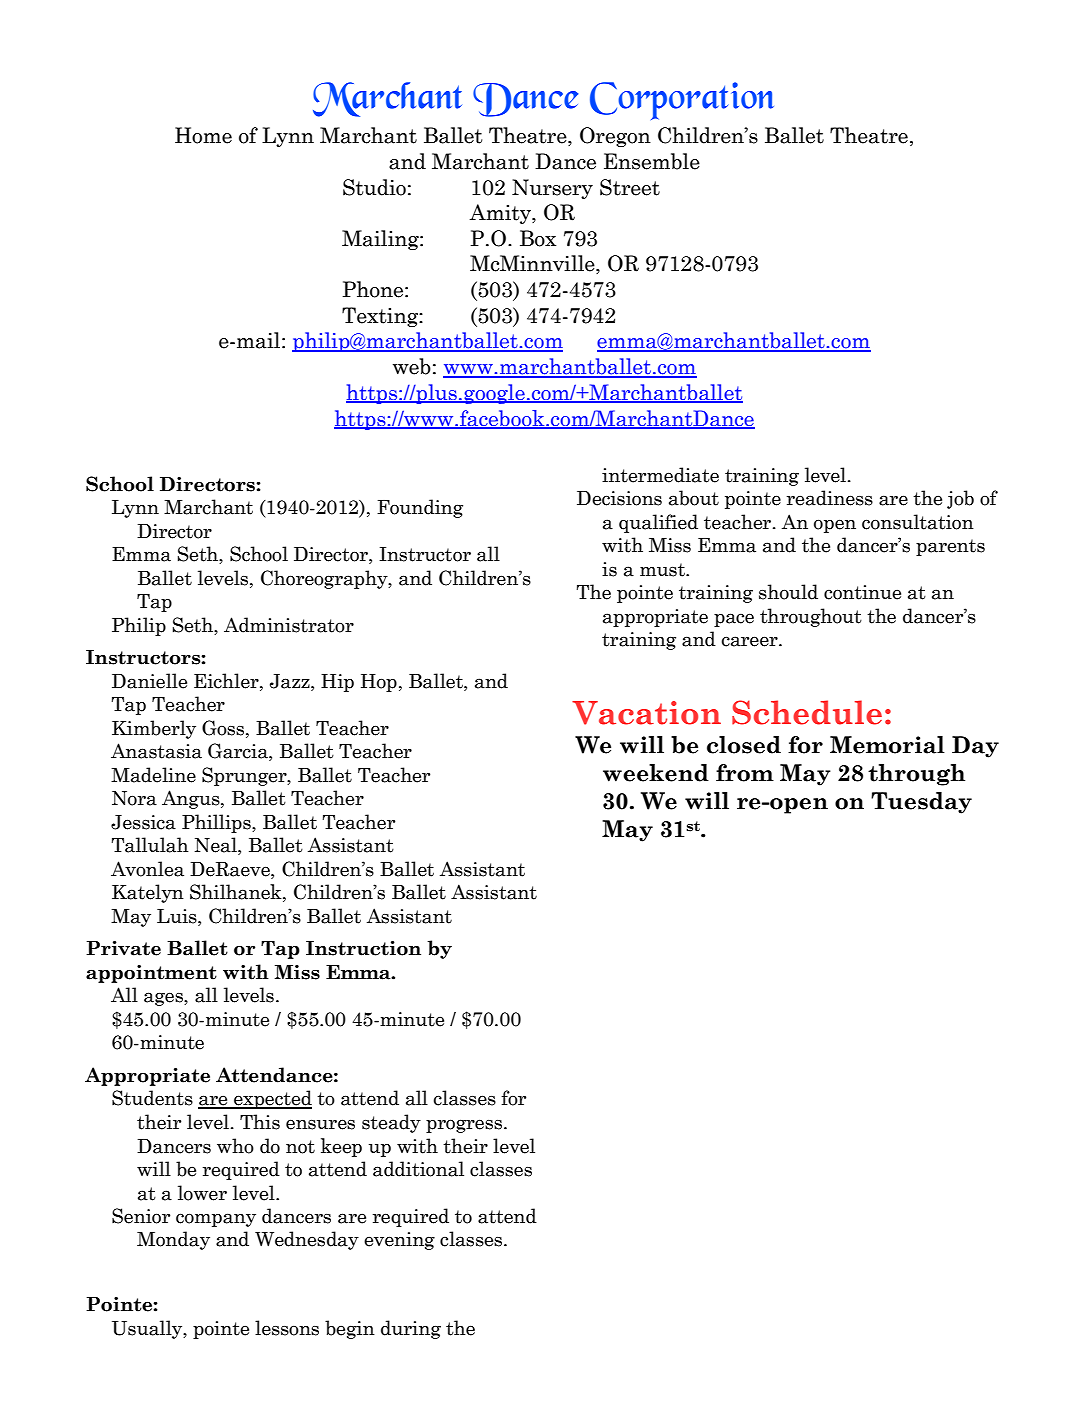 This screenshot has width=1089, height=1409. Describe the element at coordinates (289, 625) in the screenshot. I see `Administrator` at that location.
